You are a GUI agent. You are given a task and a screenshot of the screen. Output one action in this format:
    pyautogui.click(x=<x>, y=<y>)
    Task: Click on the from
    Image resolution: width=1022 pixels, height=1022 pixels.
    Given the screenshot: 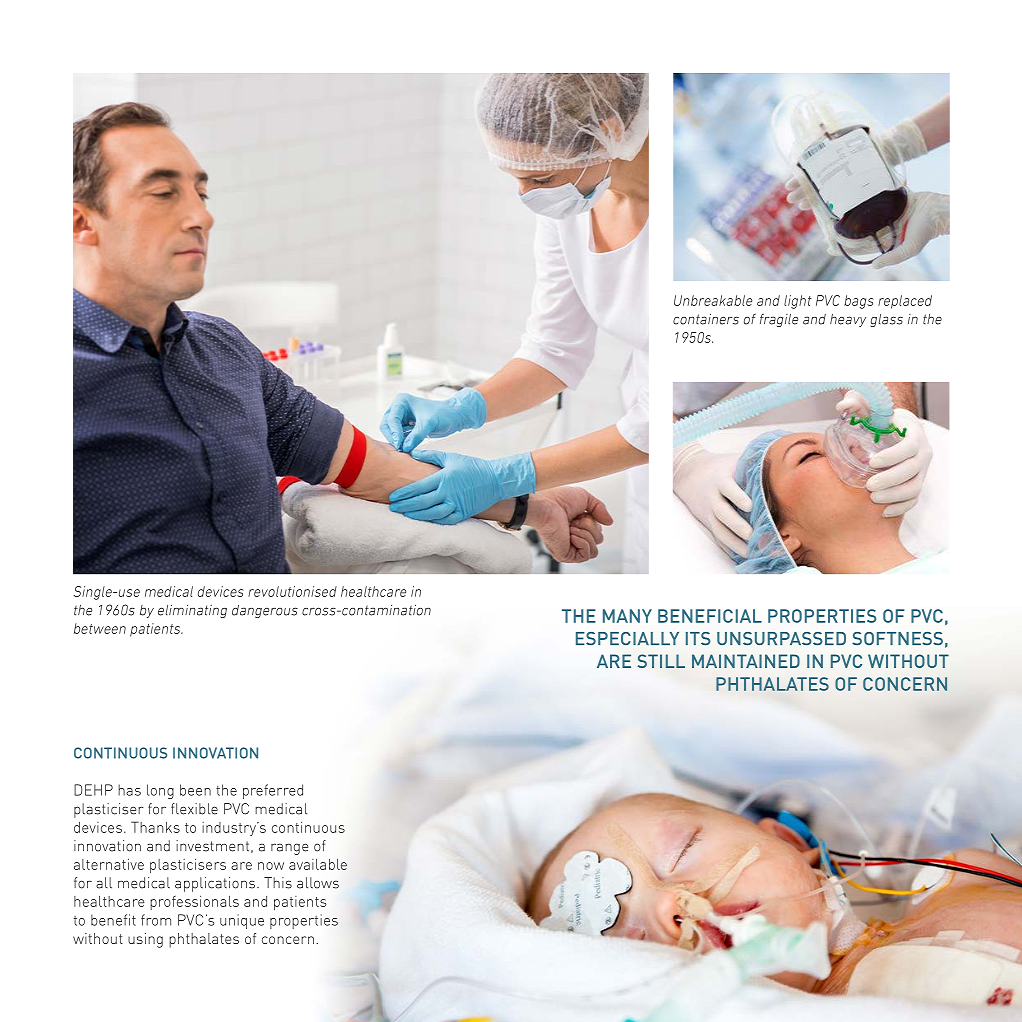 What is the action you would take?
    pyautogui.click(x=156, y=920)
